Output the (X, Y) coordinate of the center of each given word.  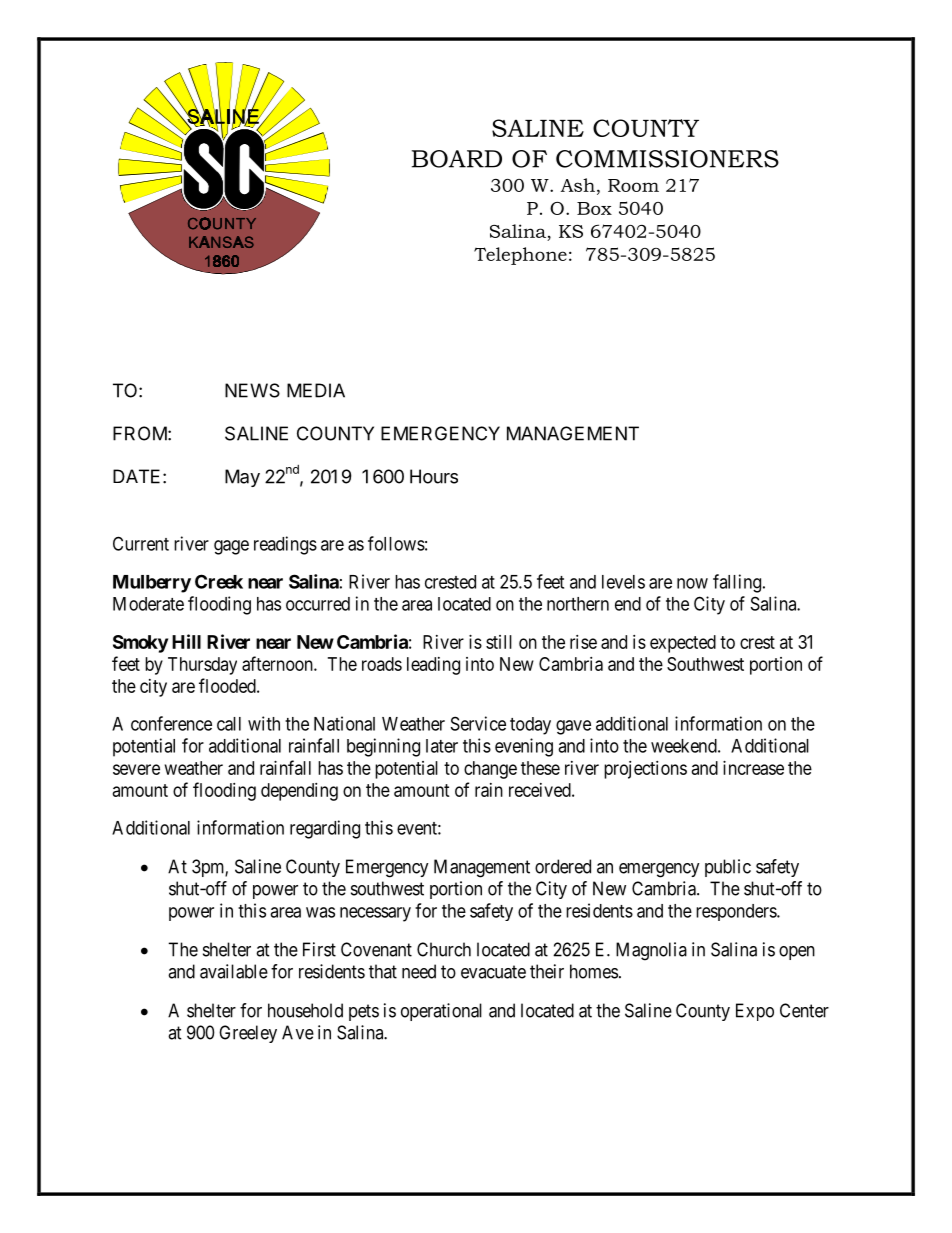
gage (231, 547)
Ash (578, 185)
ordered (563, 866)
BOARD (456, 159)
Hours (434, 476)
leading (433, 666)
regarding (325, 829)
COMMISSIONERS (667, 159)
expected (683, 644)
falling (738, 583)
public (728, 868)
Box (594, 208)
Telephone (520, 256)
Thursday (202, 666)
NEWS (252, 390)
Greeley (248, 1034)
